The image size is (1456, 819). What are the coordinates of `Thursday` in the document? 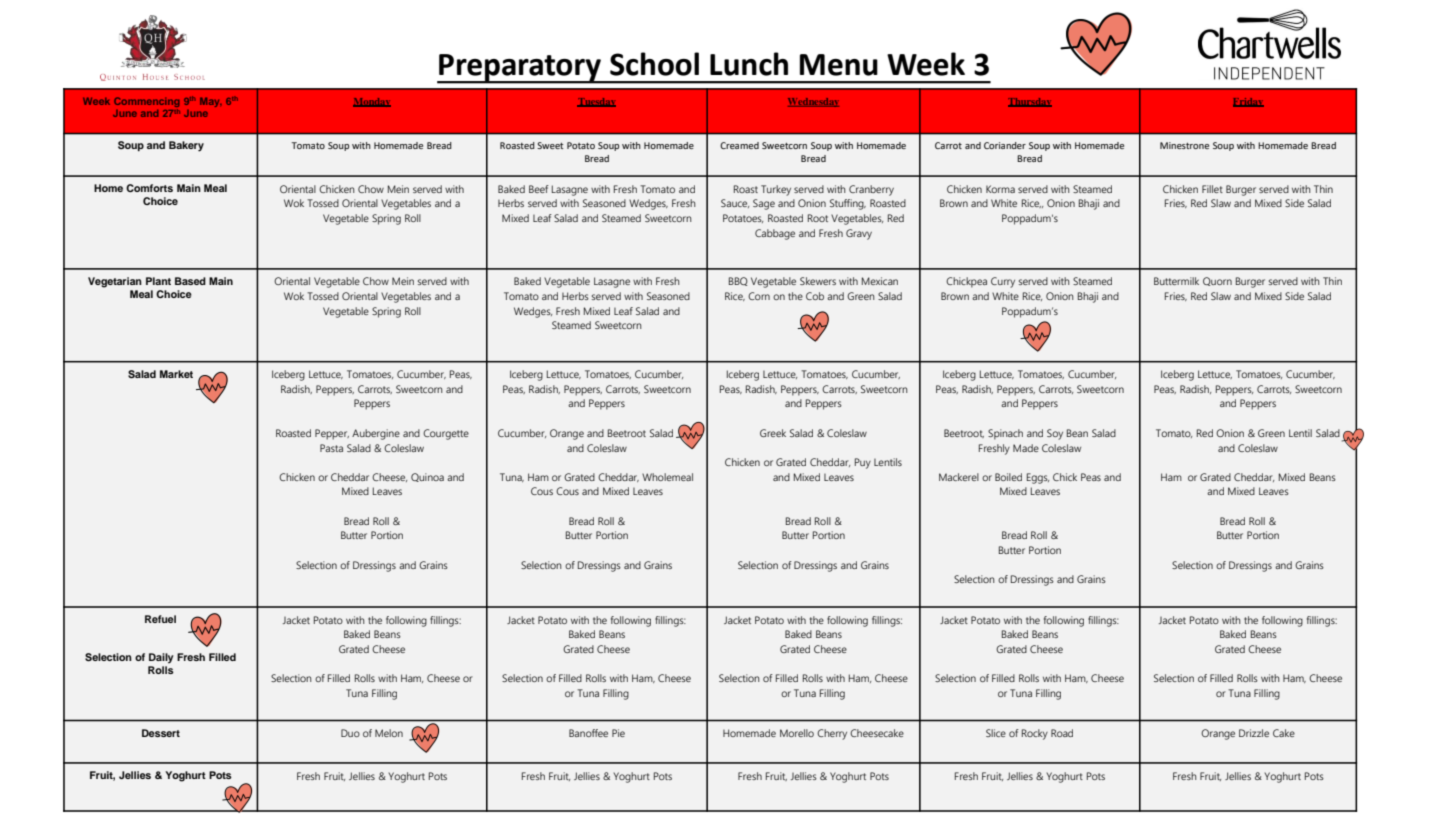 It's located at (1030, 102).
